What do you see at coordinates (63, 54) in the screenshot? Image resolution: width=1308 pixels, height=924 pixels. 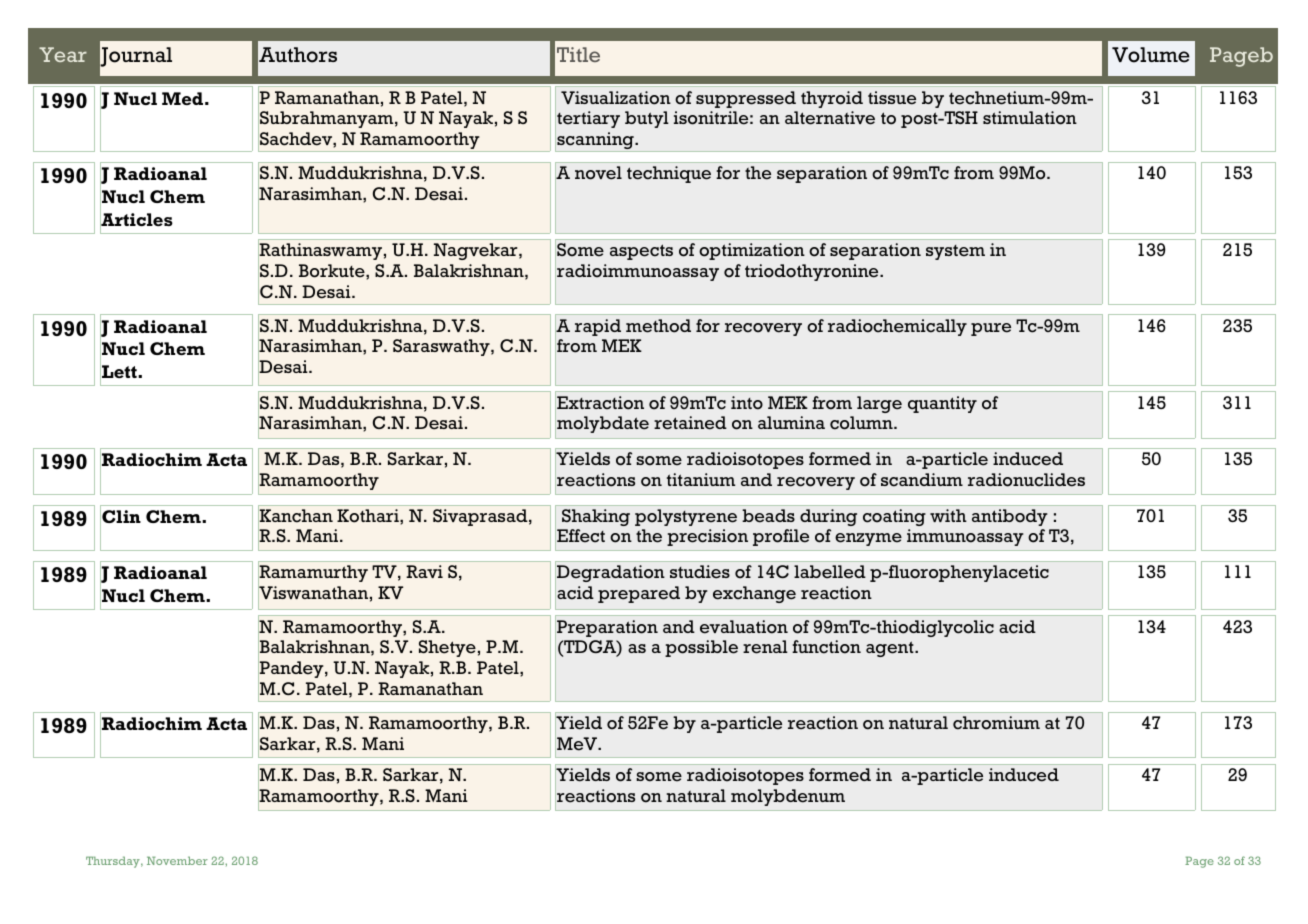 I see `Year` at bounding box center [63, 54].
